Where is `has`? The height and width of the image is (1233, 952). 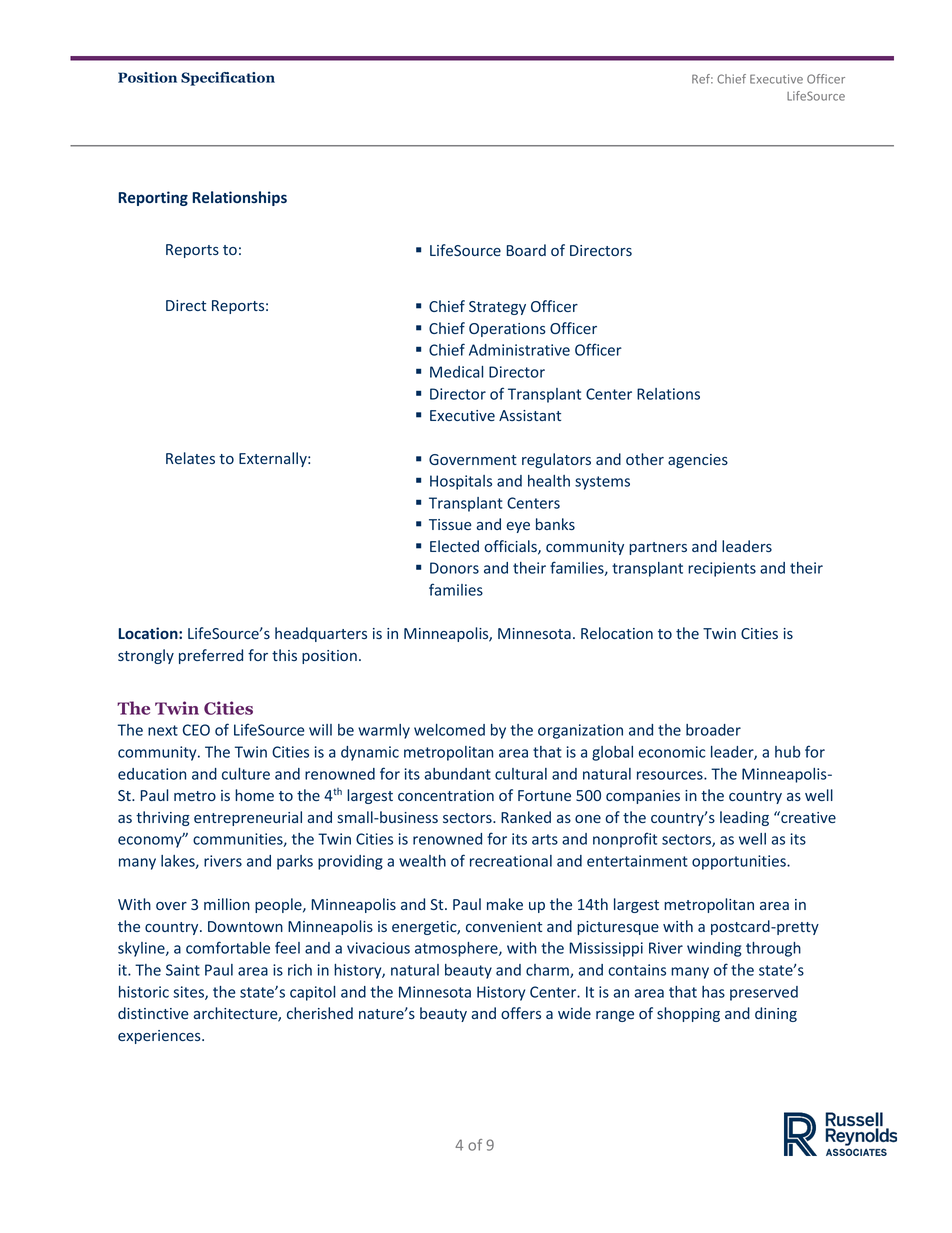
has is located at coordinates (713, 992).
